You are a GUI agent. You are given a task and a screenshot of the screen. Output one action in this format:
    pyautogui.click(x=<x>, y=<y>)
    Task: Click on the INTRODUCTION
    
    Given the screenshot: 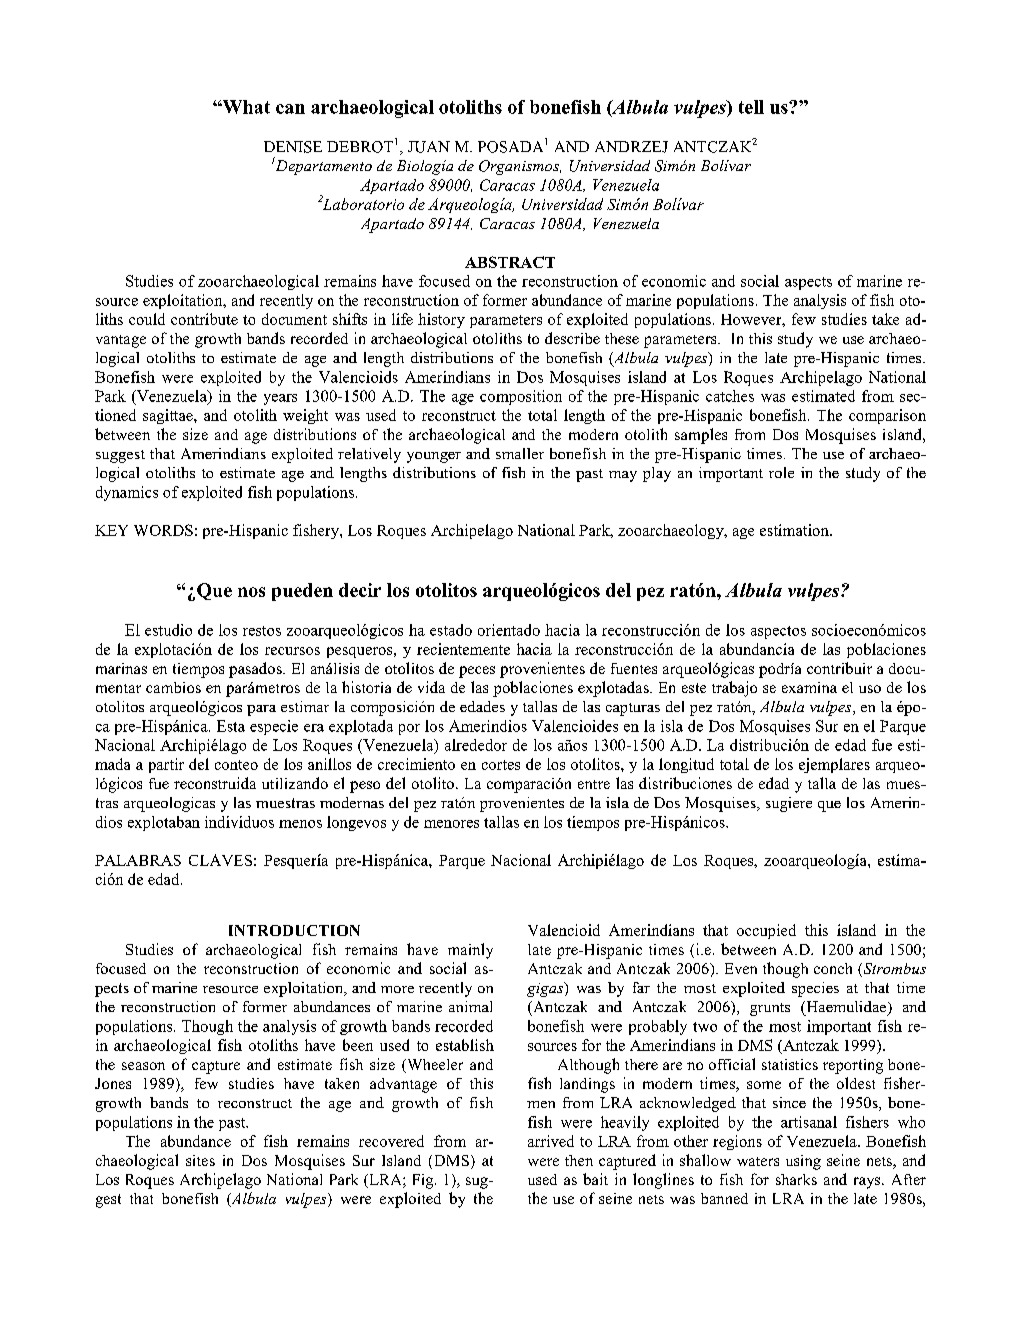 What is the action you would take?
    pyautogui.click(x=294, y=930)
